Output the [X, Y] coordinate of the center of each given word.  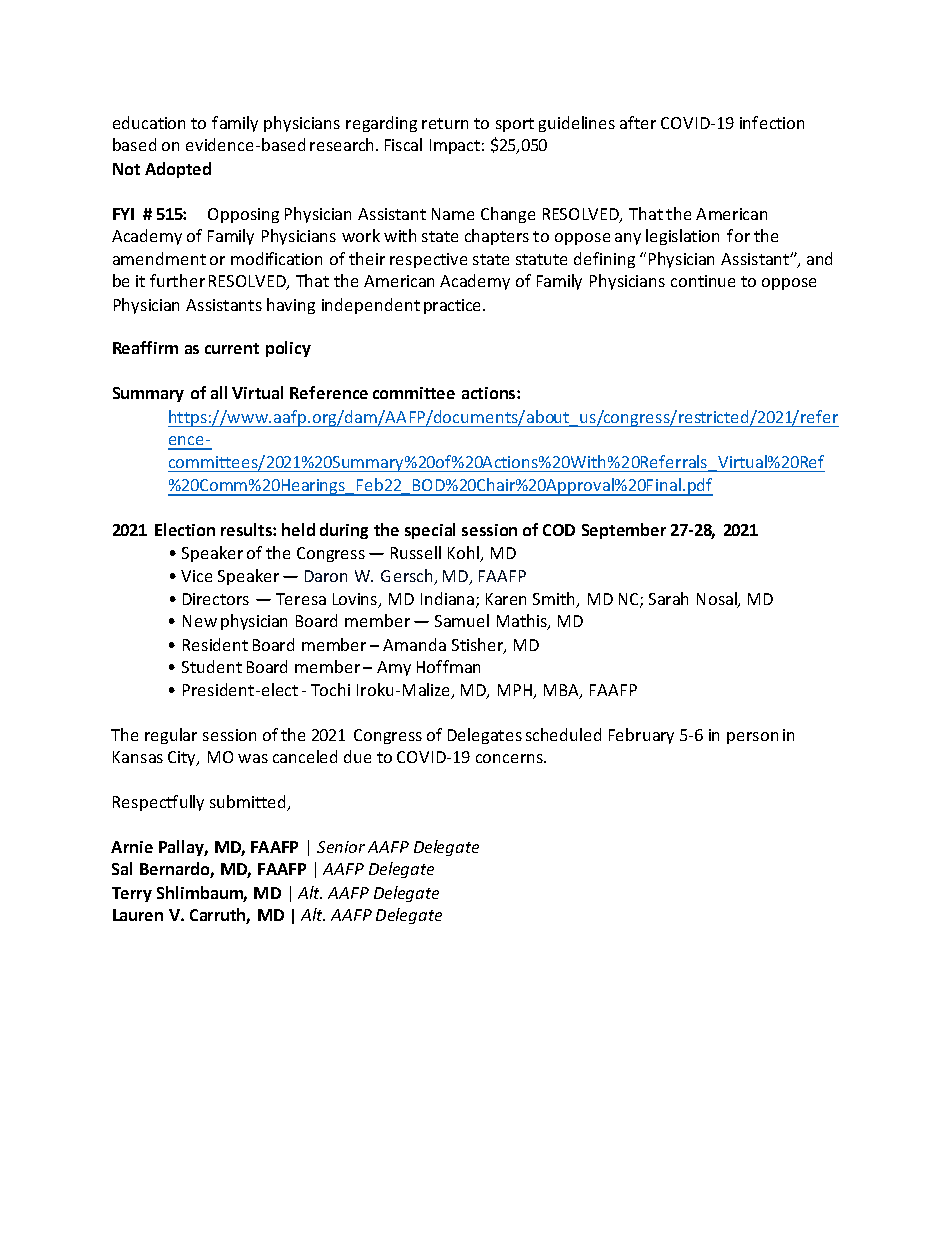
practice [454, 306]
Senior [341, 847]
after [638, 122]
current [232, 348]
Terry [132, 894]
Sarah [668, 598]
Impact [455, 146]
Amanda [414, 644]
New [200, 621]
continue [703, 281]
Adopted [178, 170]
